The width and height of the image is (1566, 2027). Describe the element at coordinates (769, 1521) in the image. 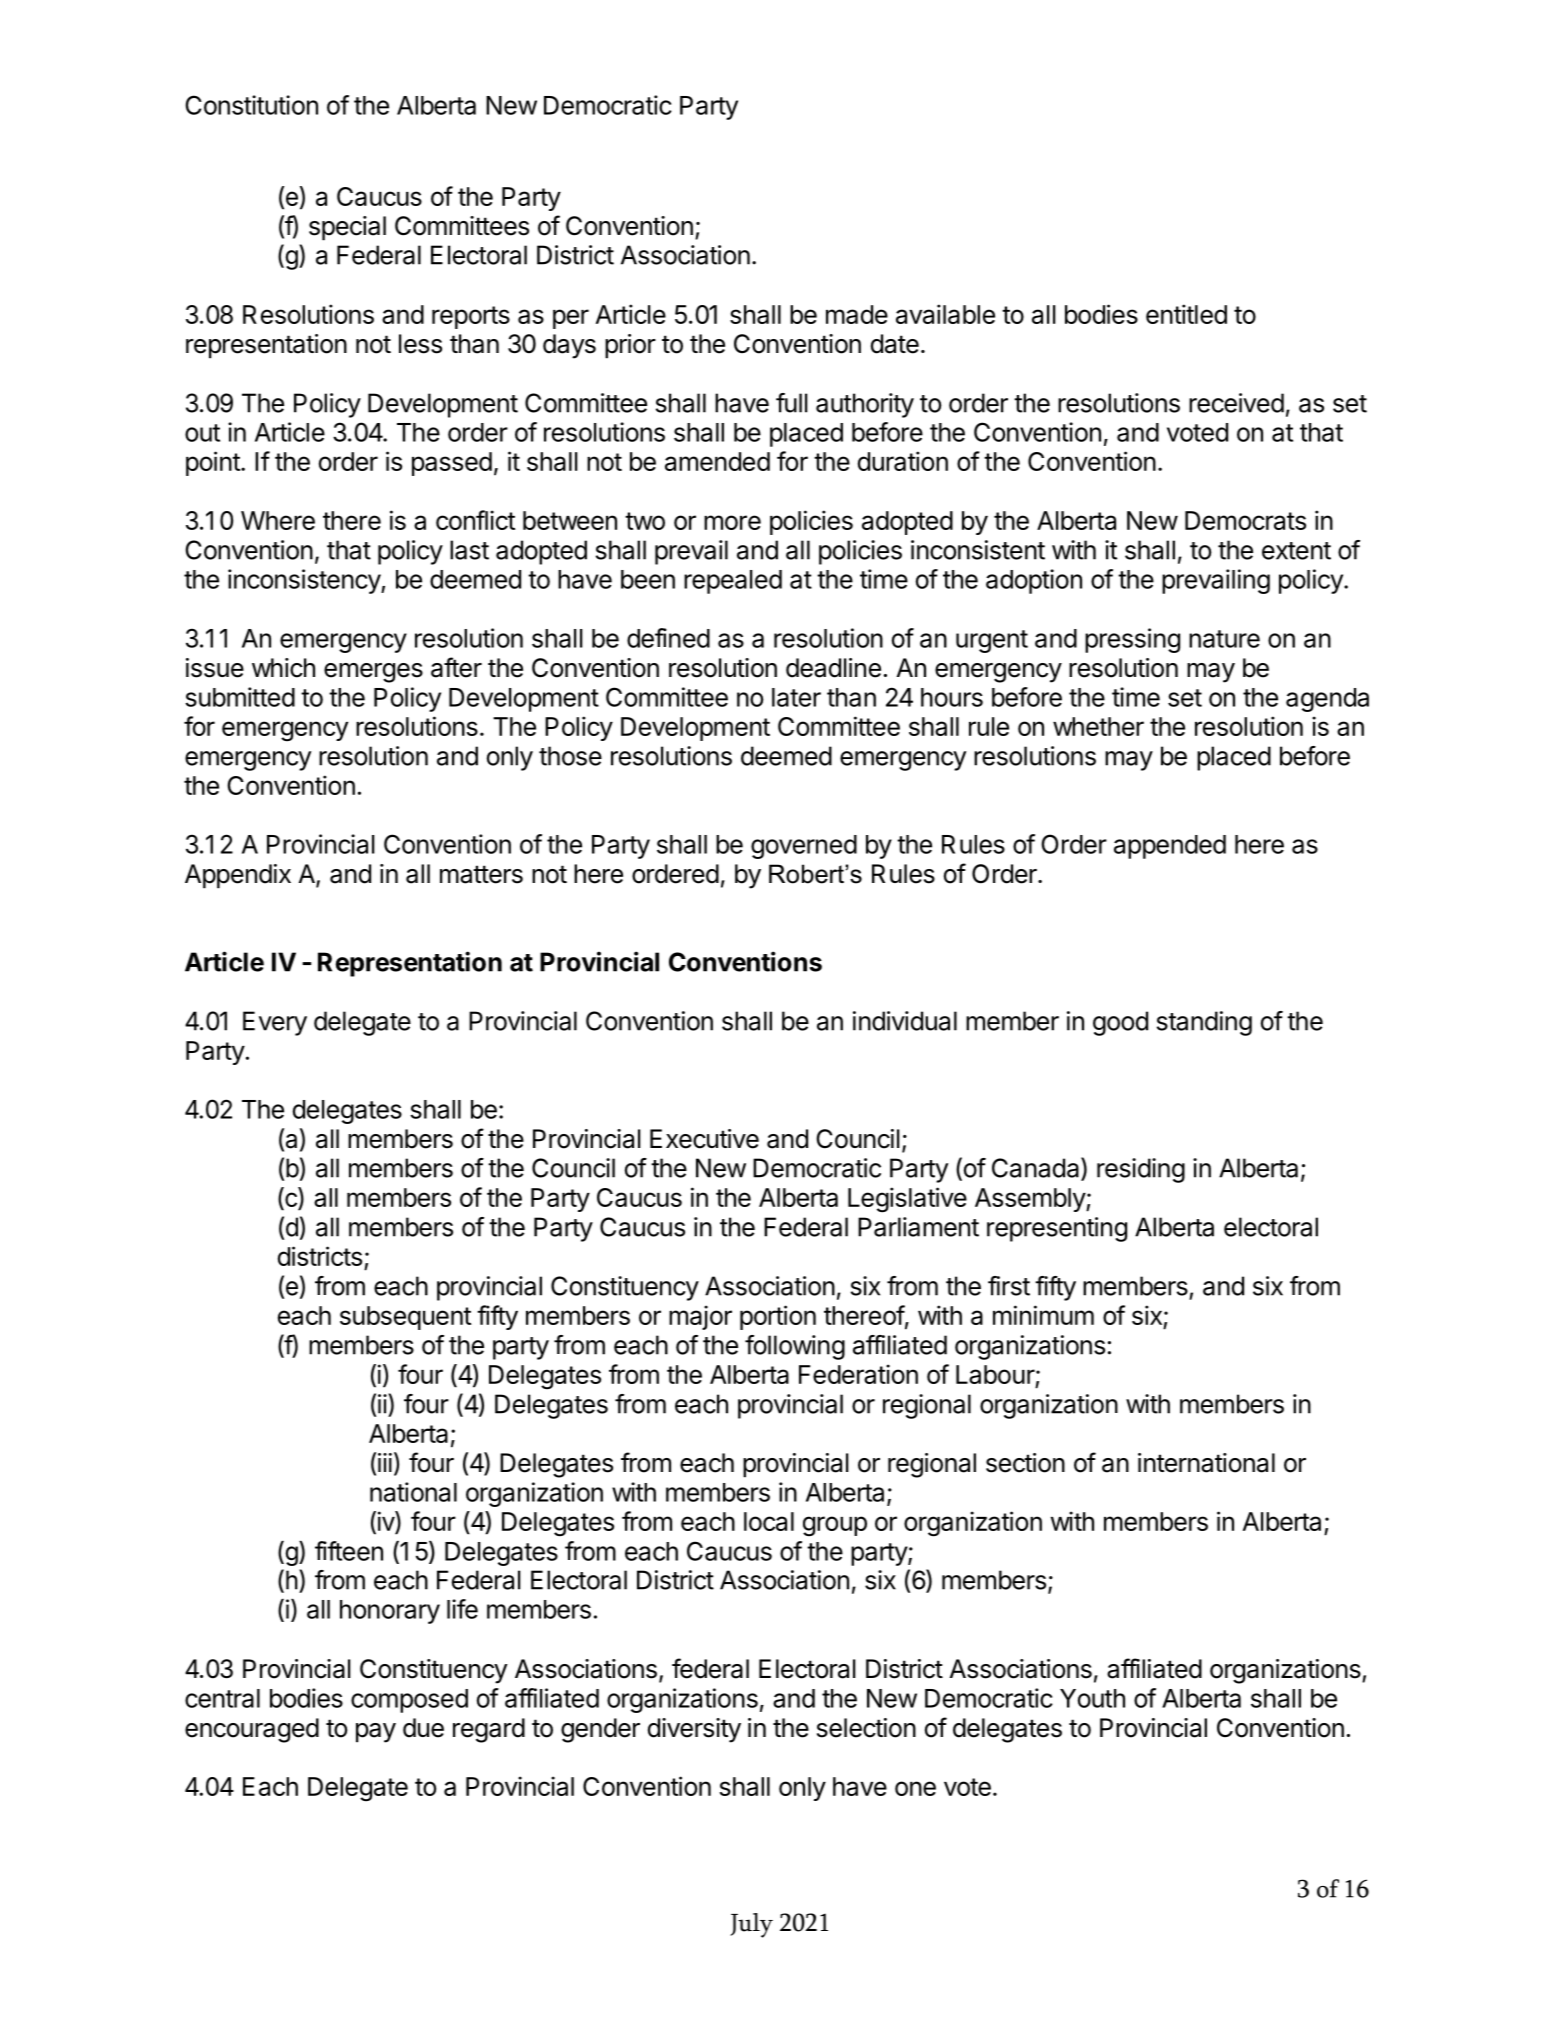

I see `local` at that location.
